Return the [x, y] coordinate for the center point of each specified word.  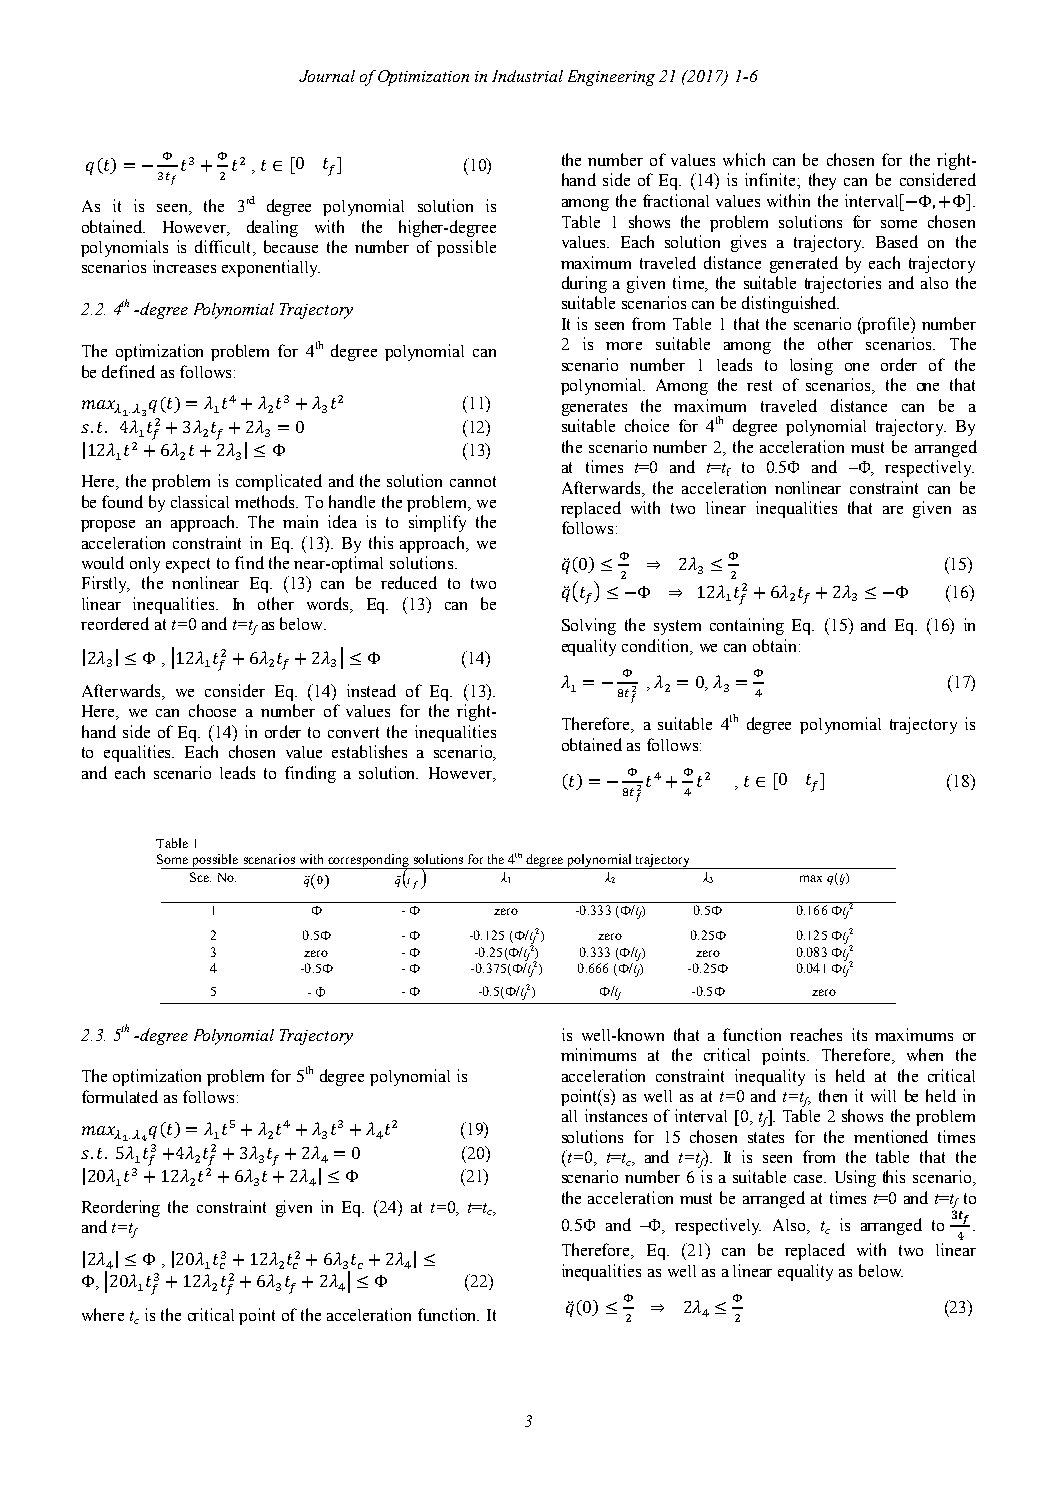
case [809, 1179]
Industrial [527, 76]
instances [616, 1115]
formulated [120, 1096]
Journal [327, 76]
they [822, 181]
